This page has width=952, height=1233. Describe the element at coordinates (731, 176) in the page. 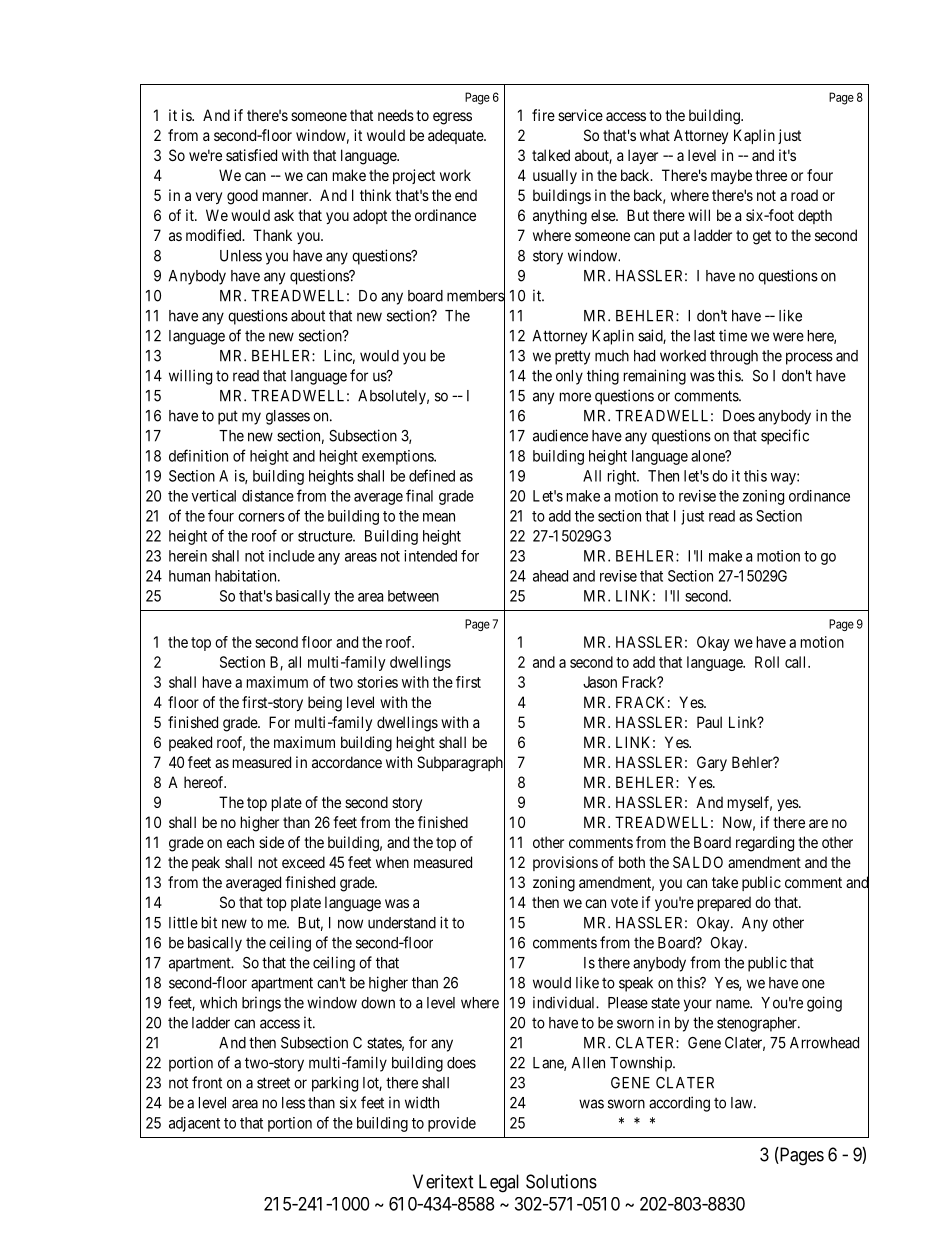

I see `maybe` at that location.
